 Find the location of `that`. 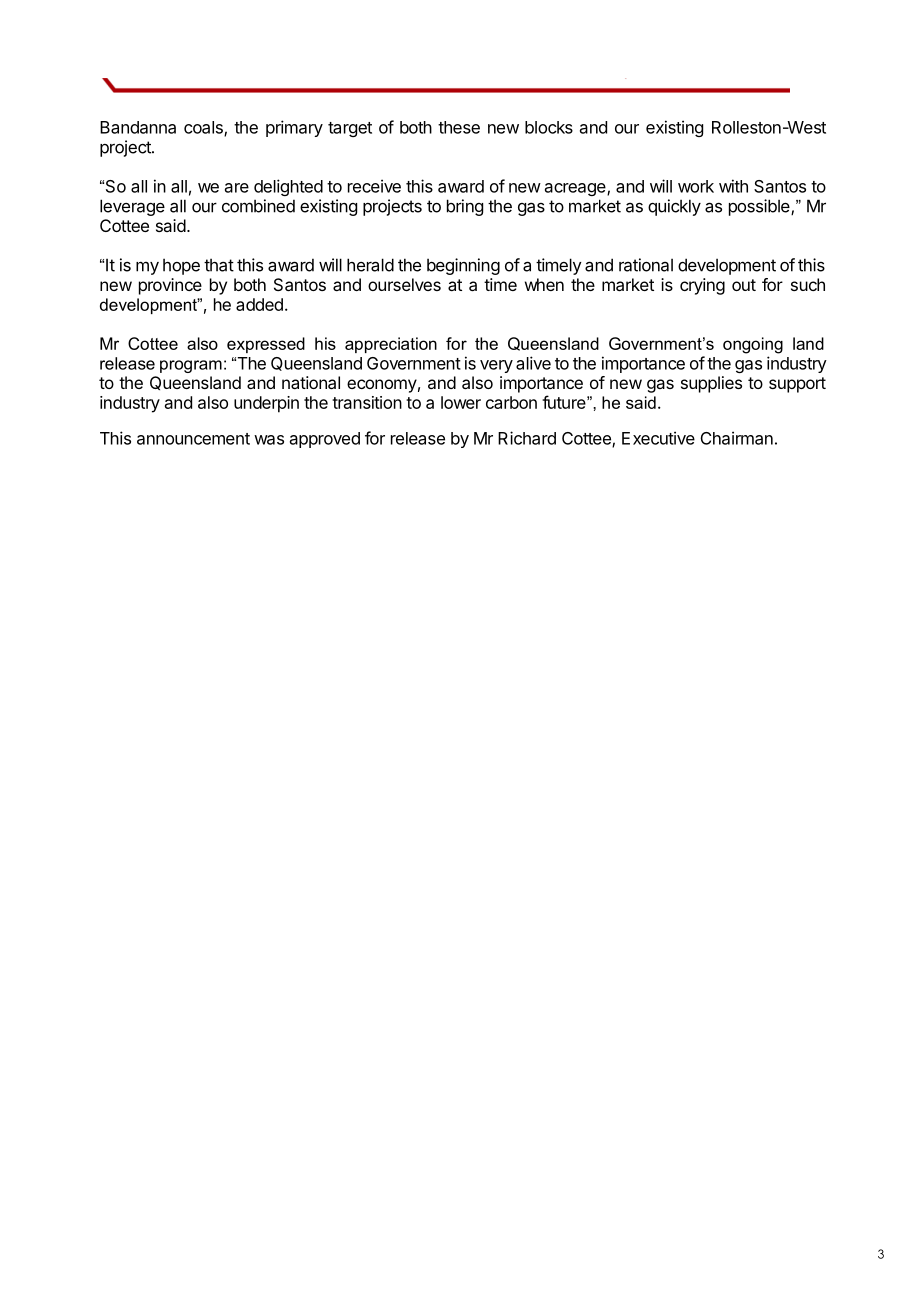

that is located at coordinates (219, 265).
